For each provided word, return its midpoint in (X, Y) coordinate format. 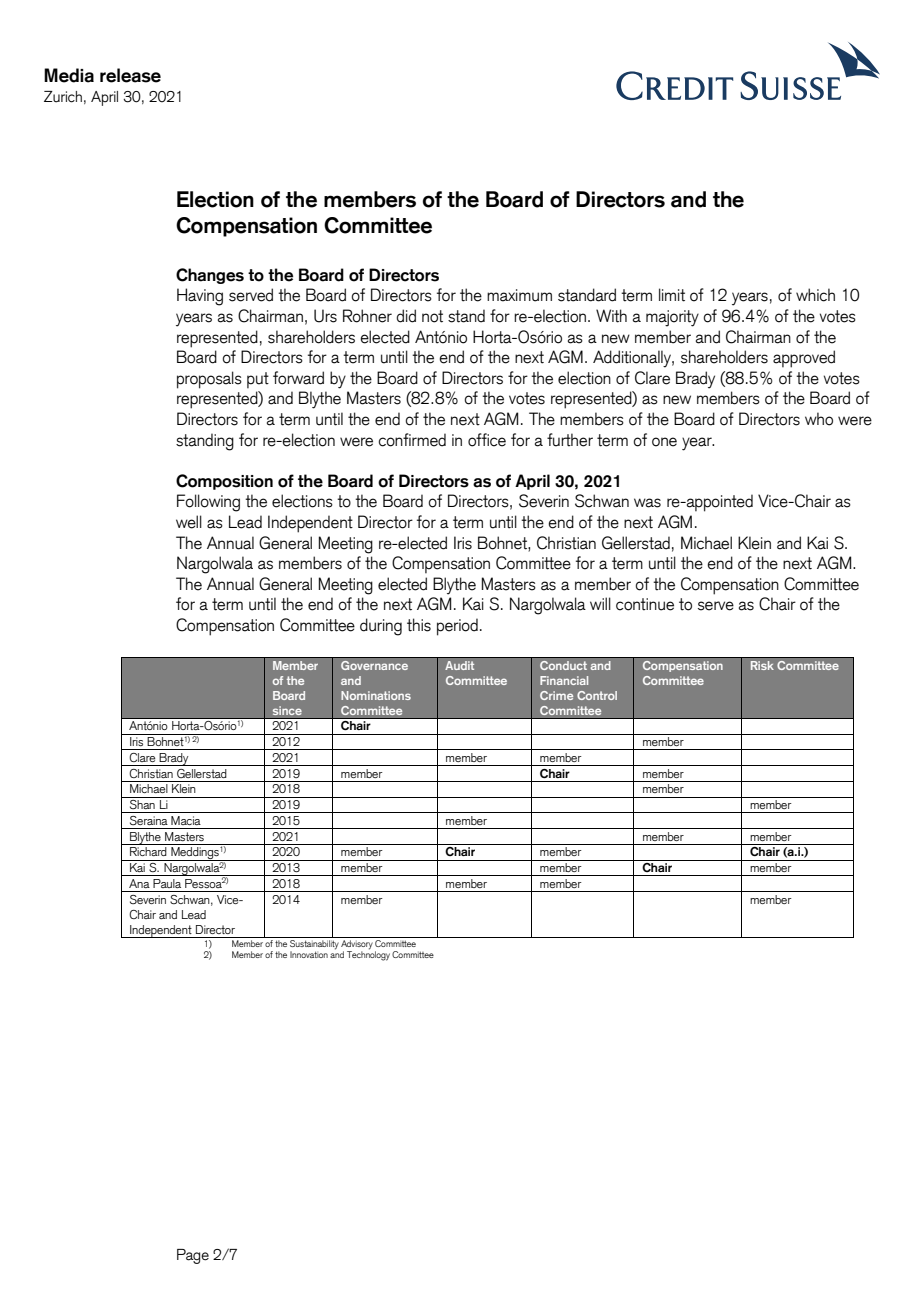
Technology (368, 955)
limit (672, 295)
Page (193, 1256)
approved (804, 359)
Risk (762, 665)
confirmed (412, 440)
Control (597, 695)
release (130, 75)
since (287, 710)
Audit (459, 665)
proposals (209, 380)
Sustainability (314, 943)
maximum (519, 295)
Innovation (309, 954)
